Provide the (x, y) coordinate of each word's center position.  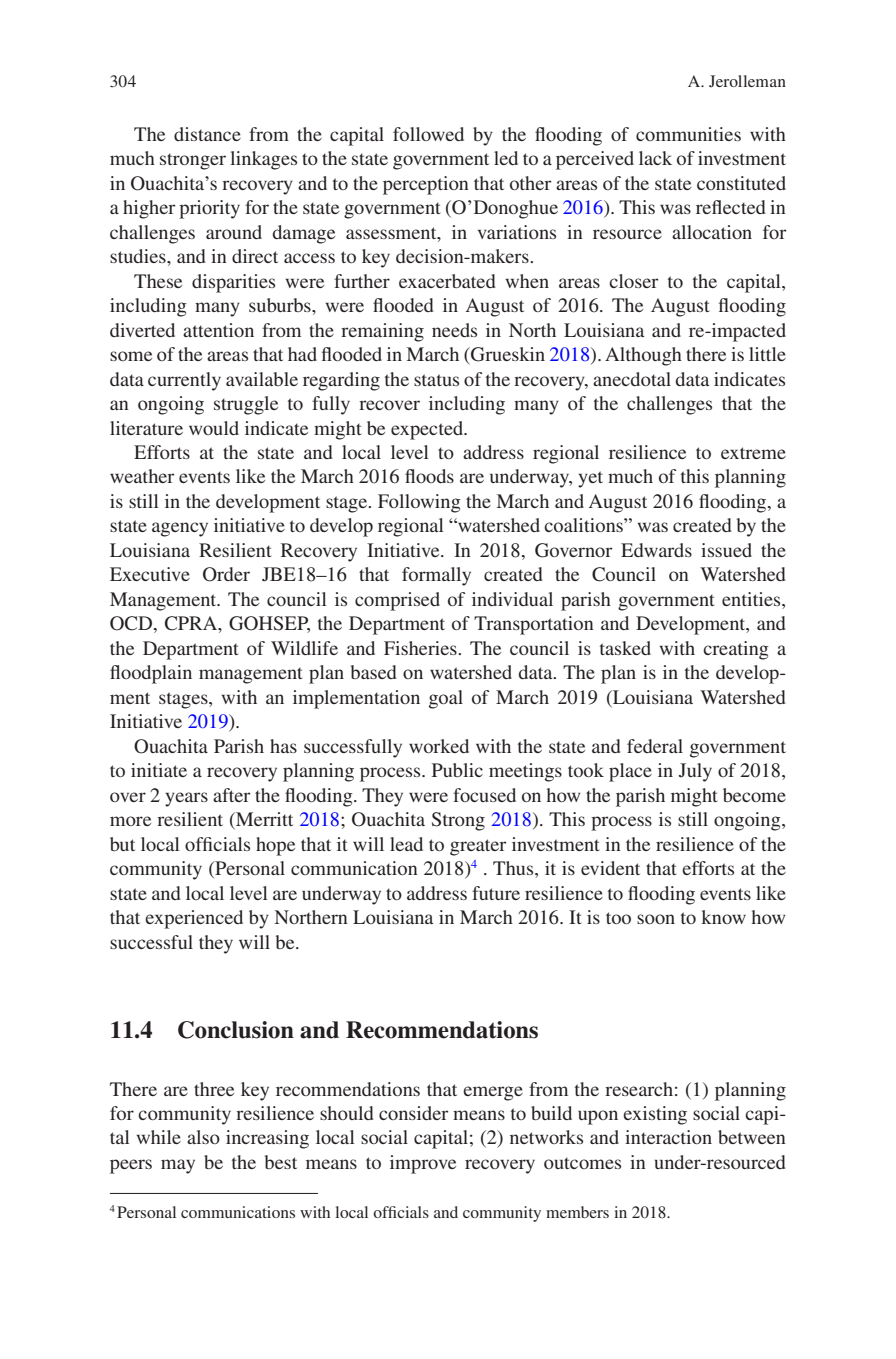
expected (428, 430)
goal (446, 699)
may (178, 1166)
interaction (668, 1137)
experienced (194, 919)
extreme (753, 453)
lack (655, 158)
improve (423, 1164)
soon (656, 919)
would (214, 428)
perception (426, 185)
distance (207, 134)
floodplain (151, 674)
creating (736, 650)
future (496, 893)
